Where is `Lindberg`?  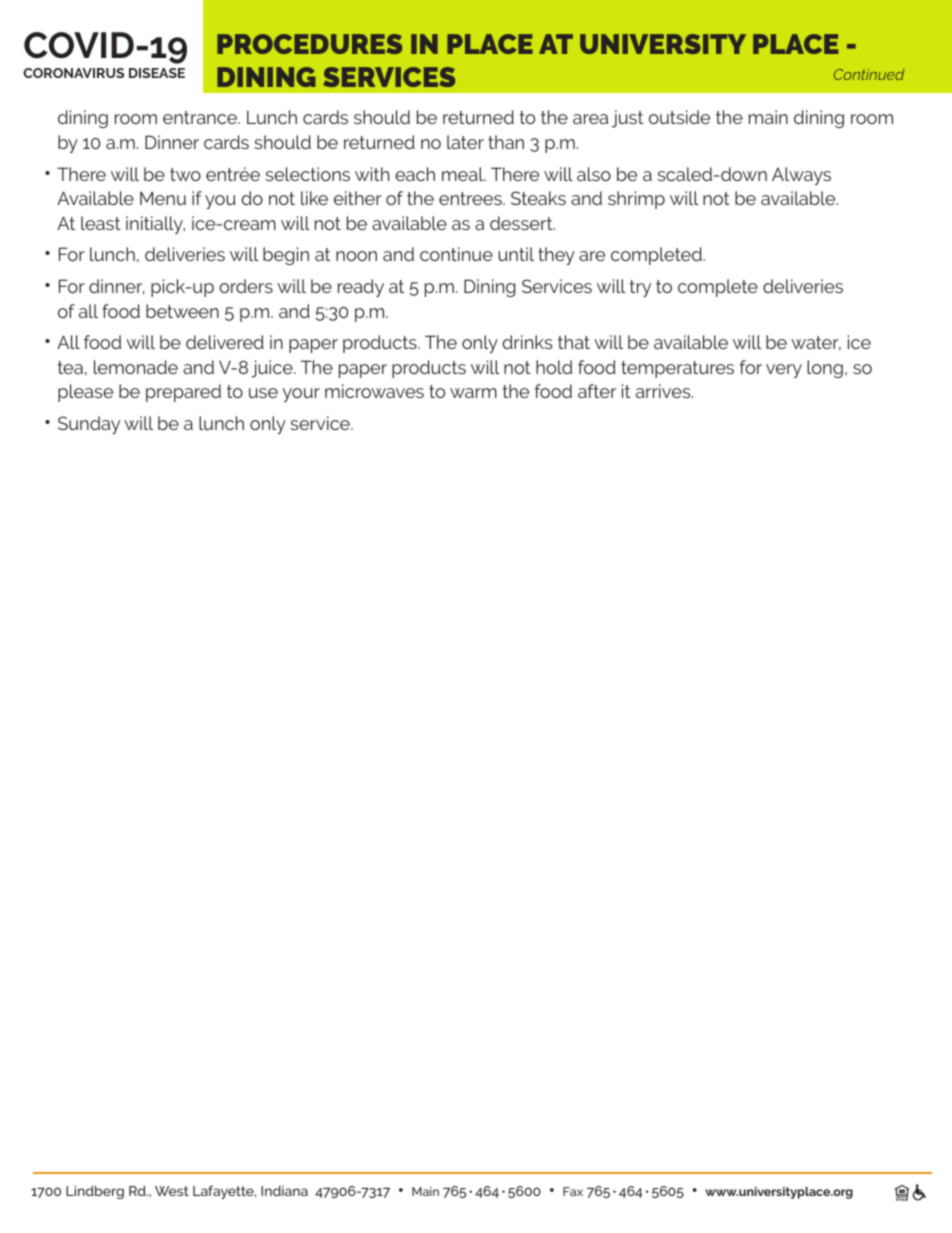 Lindberg is located at coordinates (95, 1192).
